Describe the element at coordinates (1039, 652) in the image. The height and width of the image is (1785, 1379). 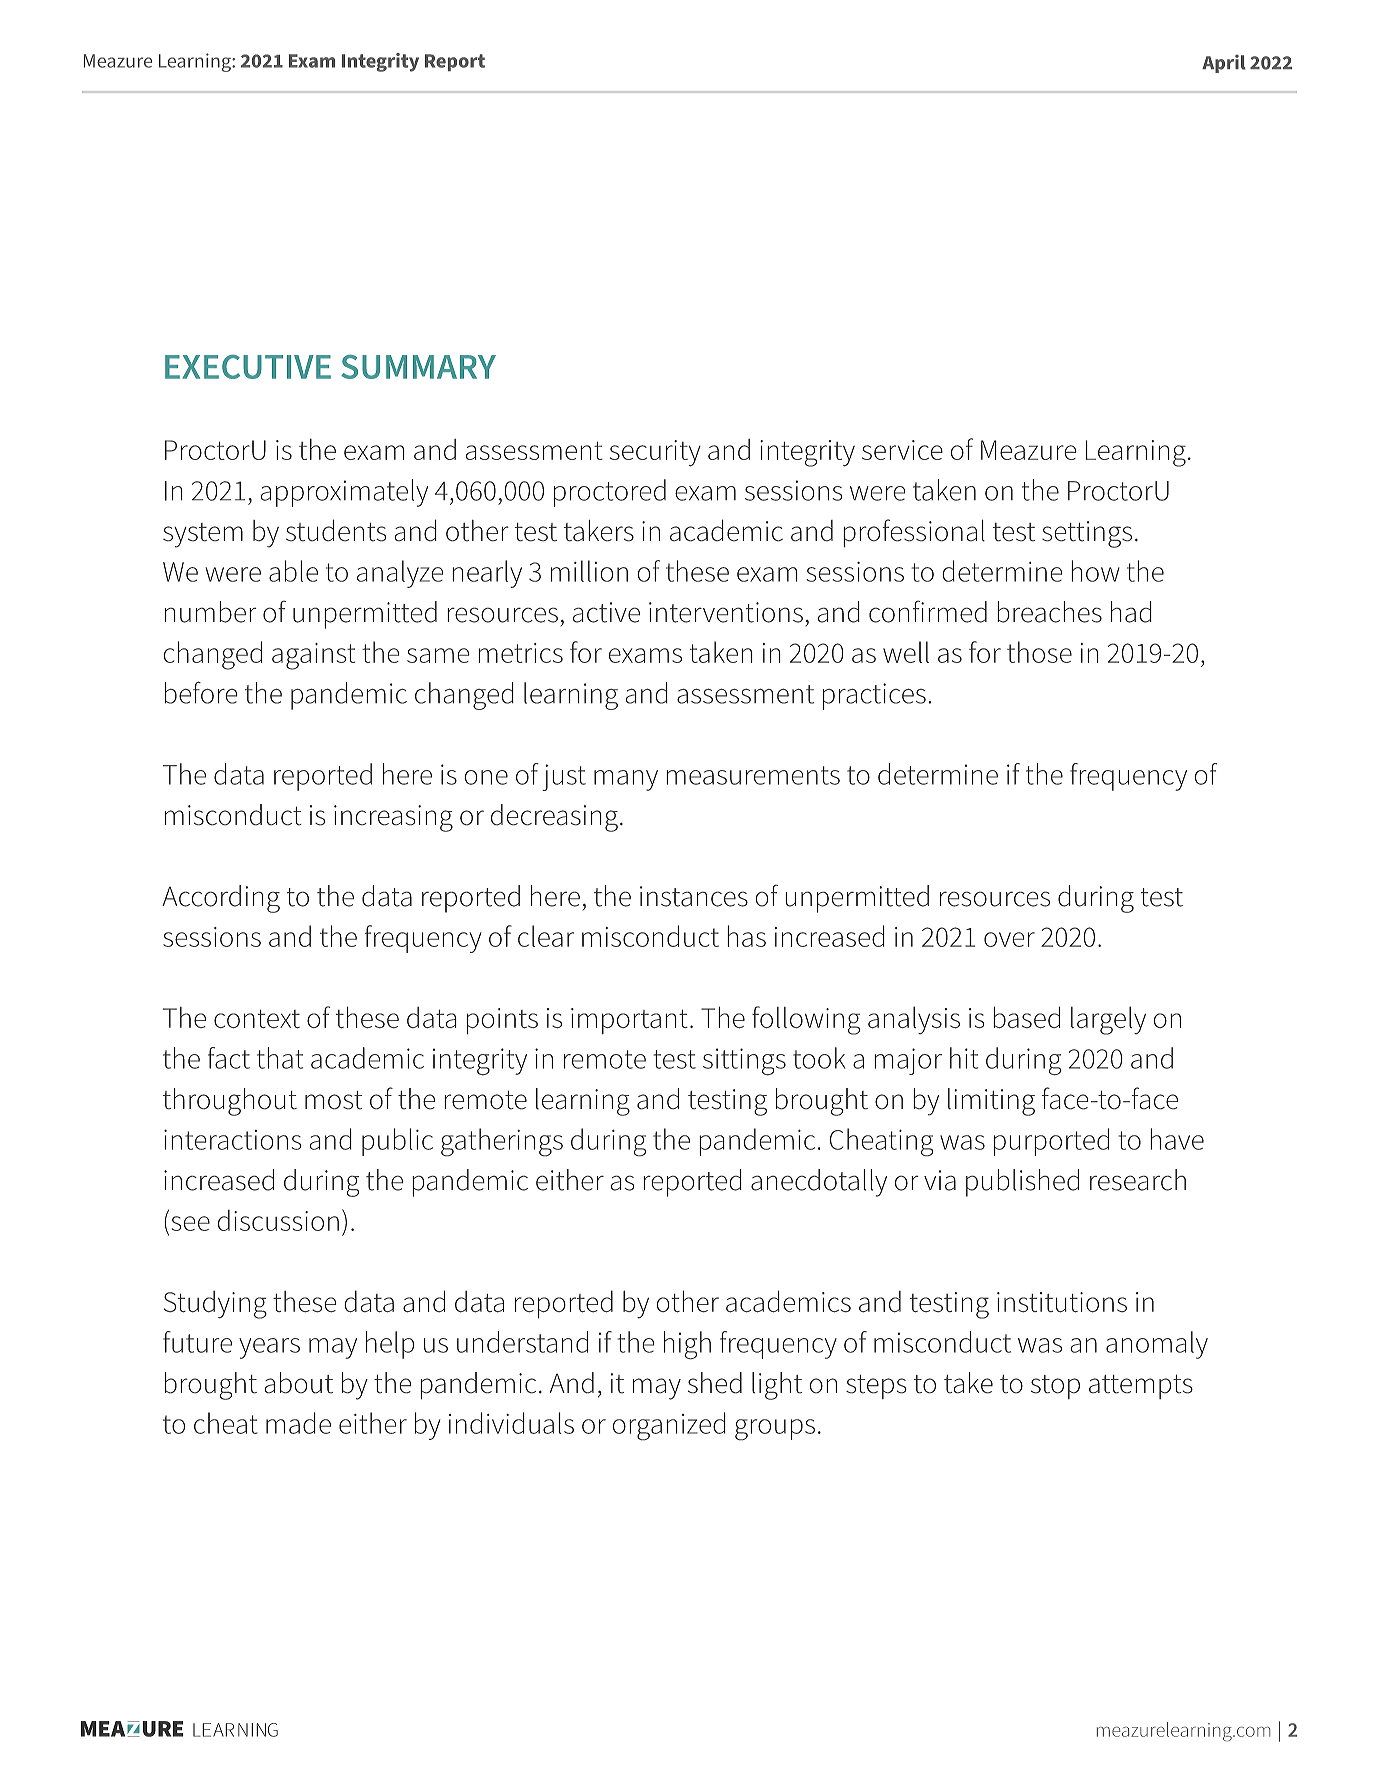
I see `those` at that location.
